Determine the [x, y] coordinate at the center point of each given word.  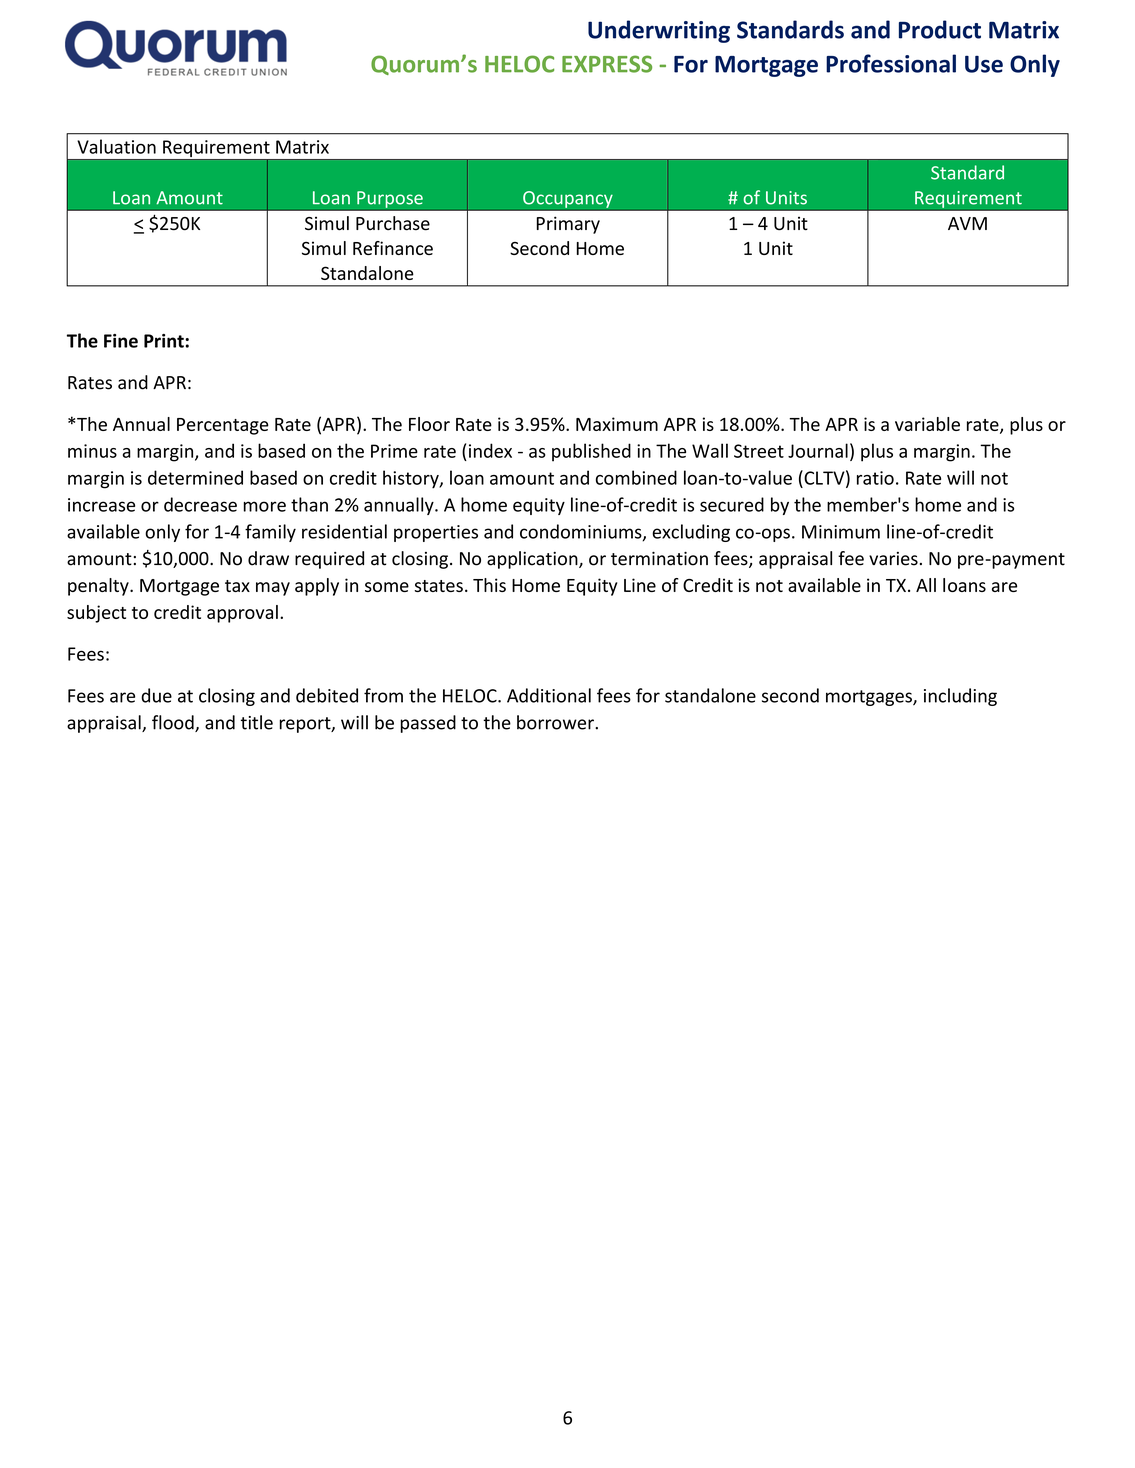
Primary [568, 225]
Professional [891, 63]
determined [195, 477]
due [156, 695]
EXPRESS [607, 64]
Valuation [116, 146]
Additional [549, 695]
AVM [967, 223]
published [591, 452]
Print [165, 341]
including [960, 697]
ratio [875, 478]
